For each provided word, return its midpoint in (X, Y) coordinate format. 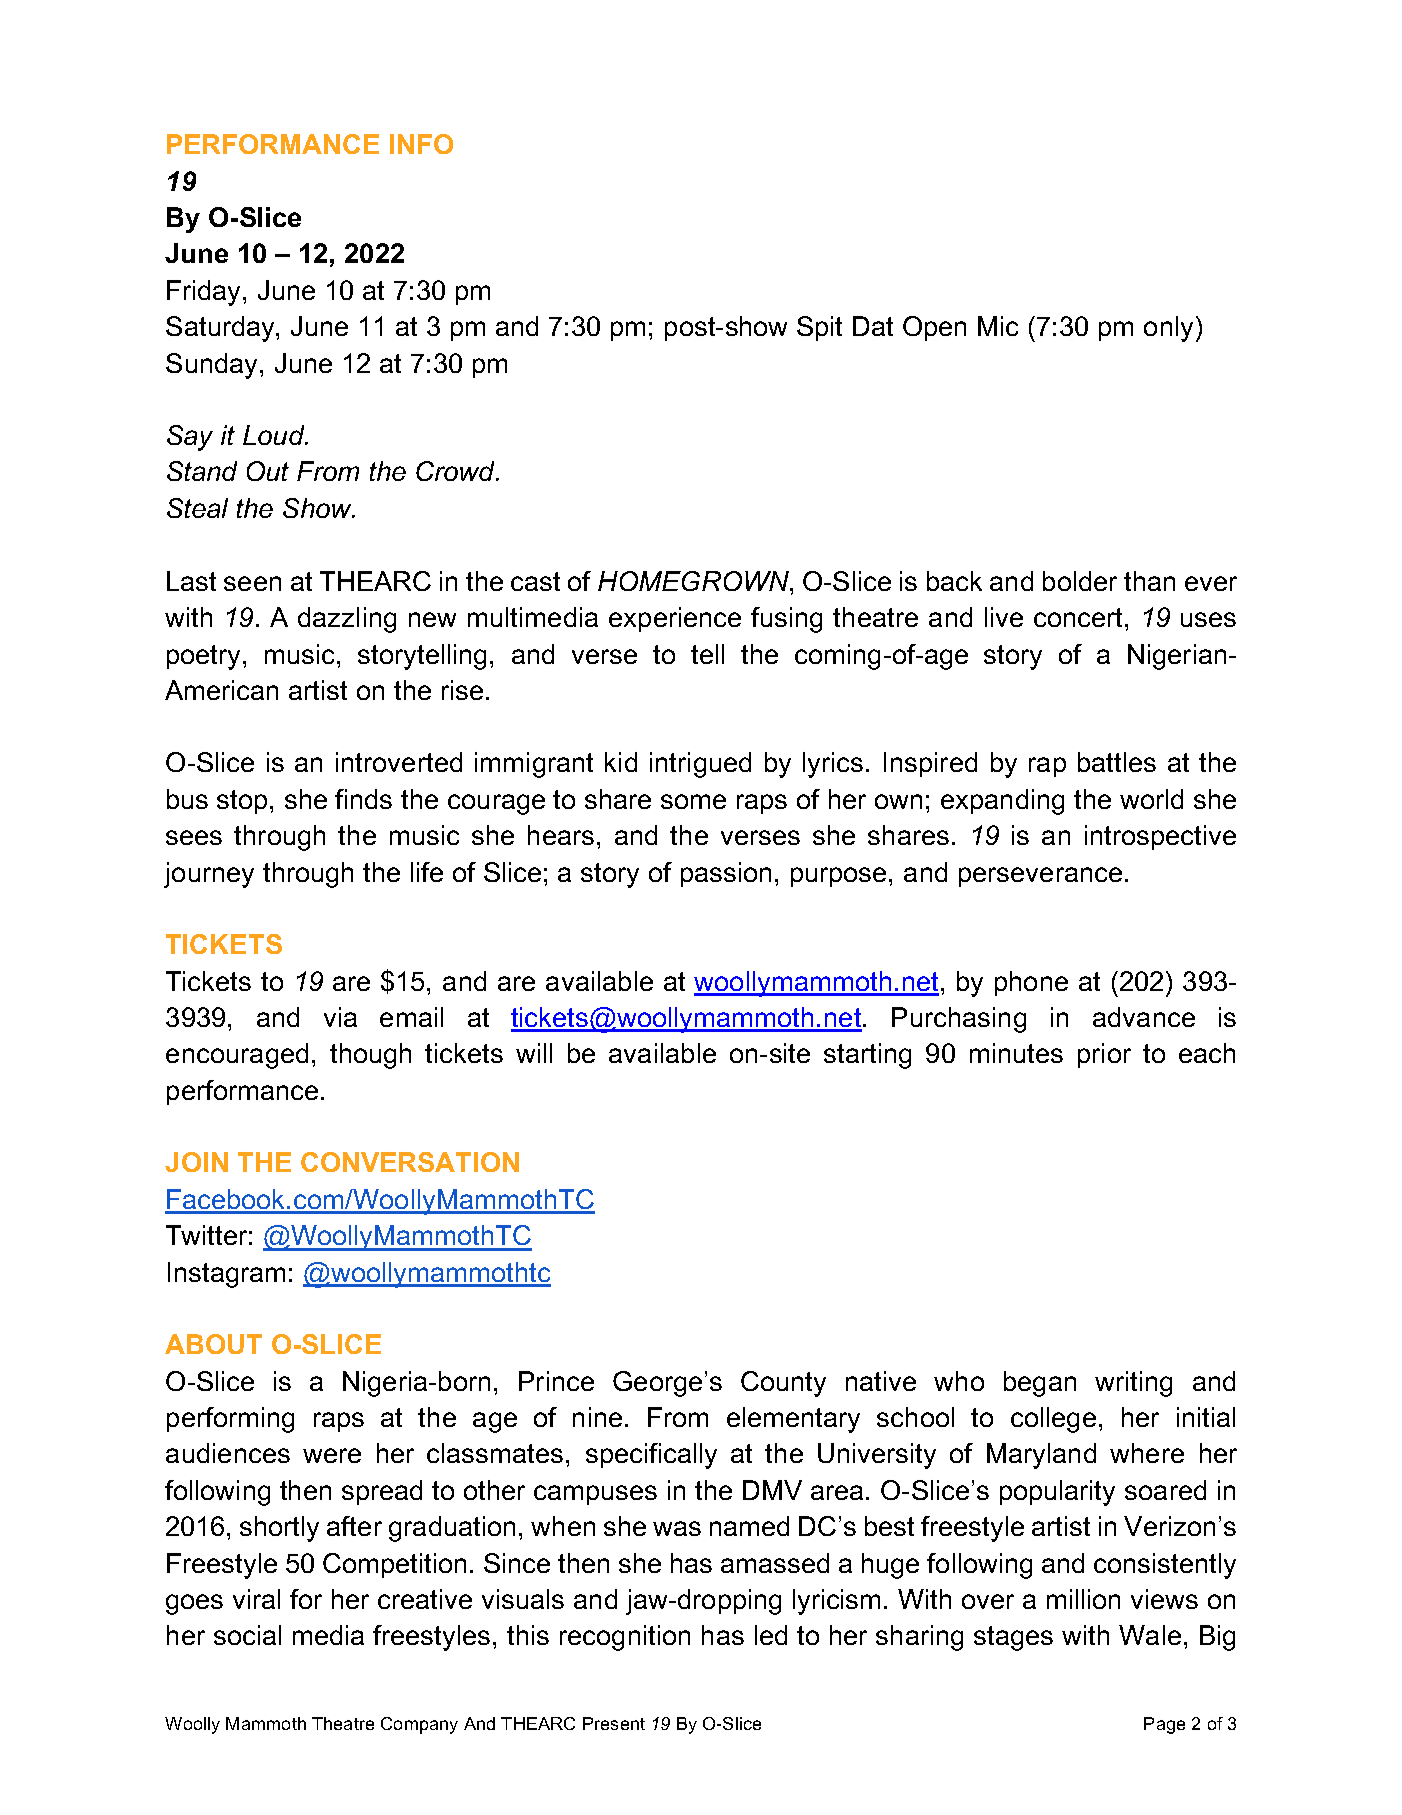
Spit (819, 328)
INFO (421, 144)
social (247, 1635)
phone (1031, 983)
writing (1133, 1384)
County (783, 1384)
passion (726, 874)
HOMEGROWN (694, 581)
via (340, 1017)
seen (252, 583)
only (1168, 329)
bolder (1080, 581)
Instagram (226, 1275)
